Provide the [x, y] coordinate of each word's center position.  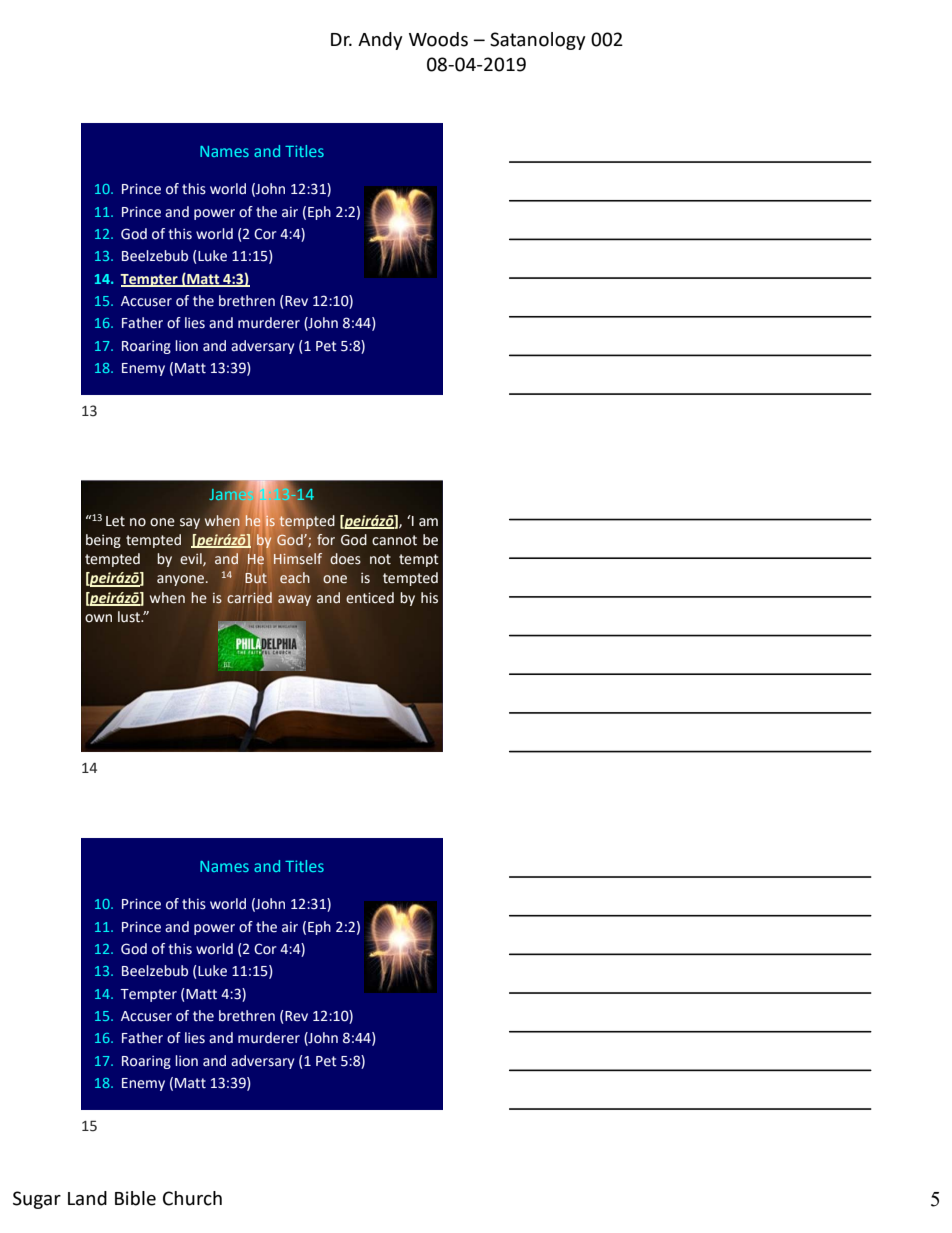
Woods [438, 39]
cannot [394, 540]
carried [249, 598]
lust [130, 617]
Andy [380, 41]
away [294, 600]
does [345, 559]
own [98, 618]
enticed [370, 598]
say [190, 523]
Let [115, 521]
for [326, 540]
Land [87, 1198]
